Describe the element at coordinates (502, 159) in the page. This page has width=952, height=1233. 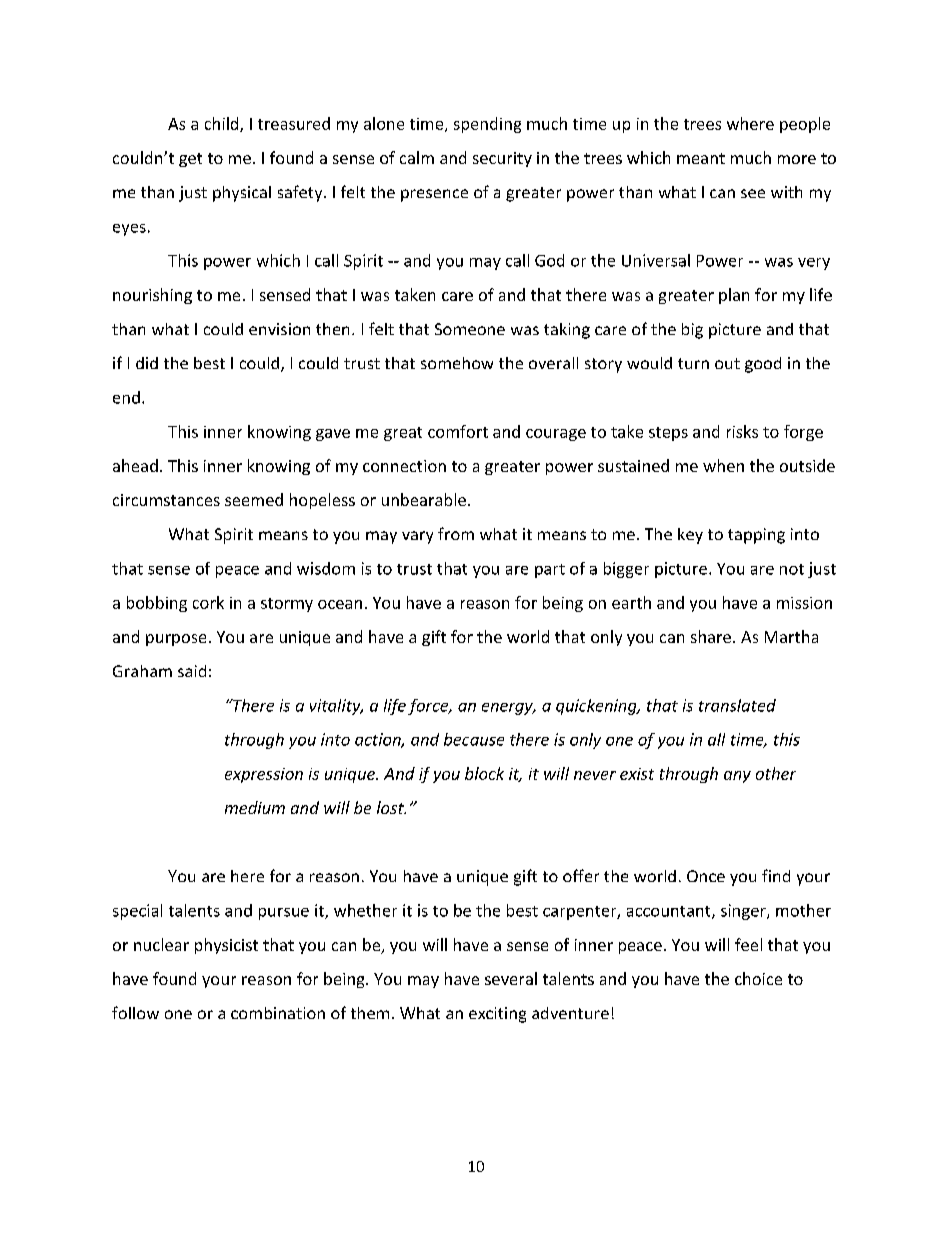
I see `security` at that location.
